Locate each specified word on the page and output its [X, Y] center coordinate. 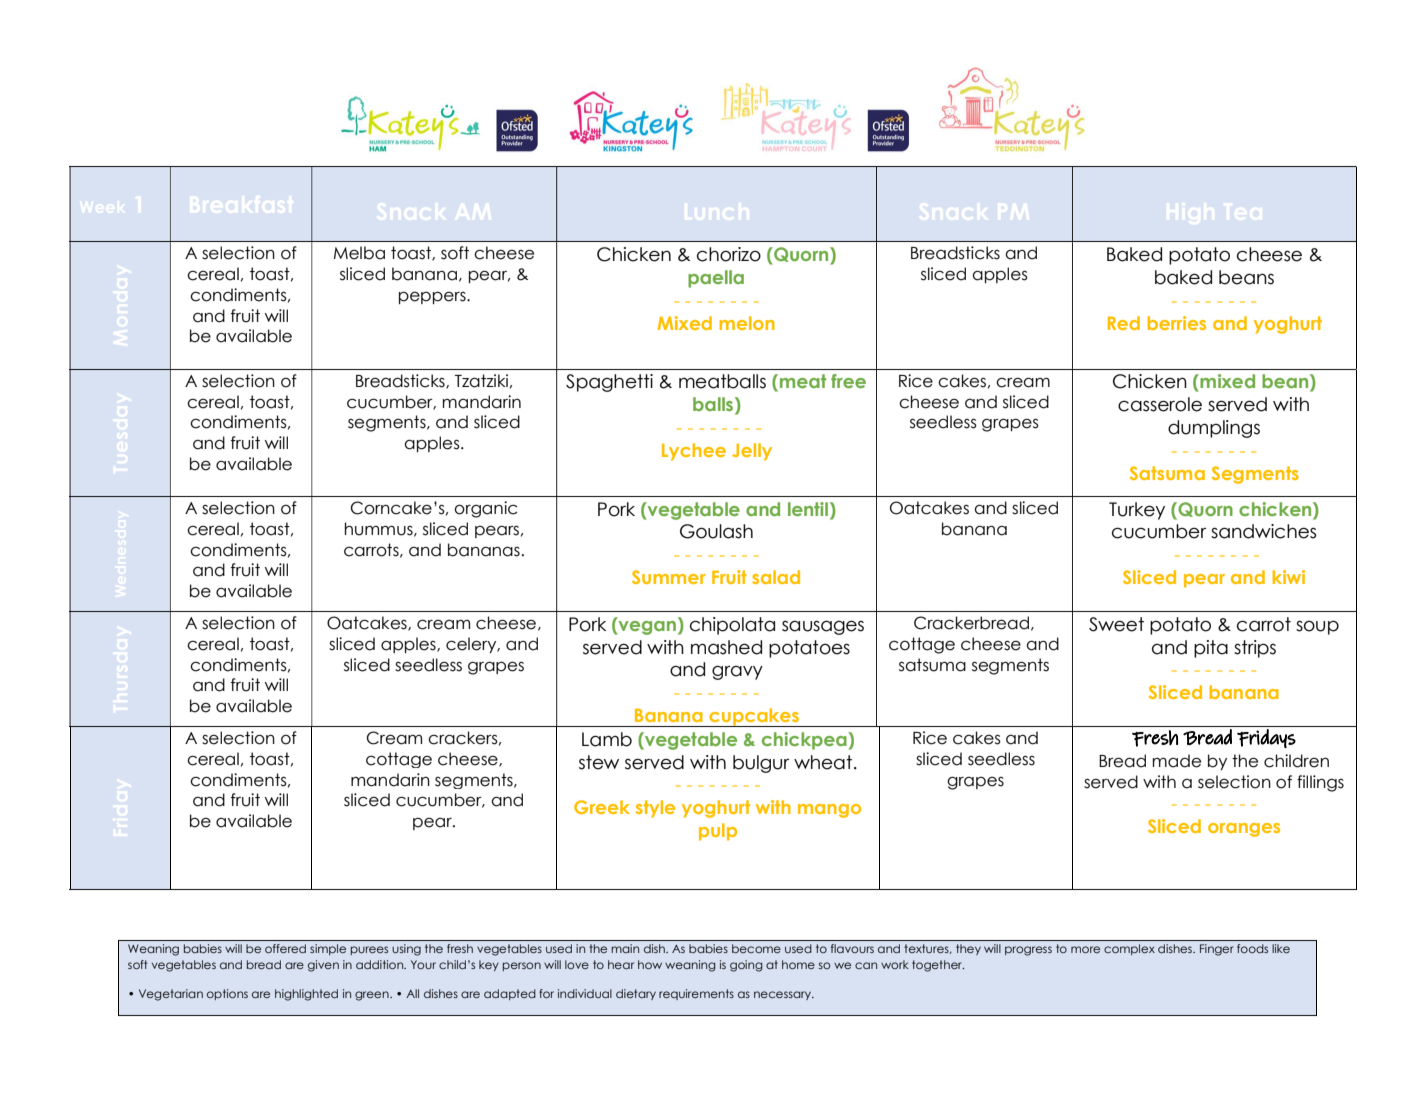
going [746, 966]
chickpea [805, 741]
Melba [359, 253]
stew [599, 762]
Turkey [1137, 511]
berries [1177, 323]
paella [716, 279]
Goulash [716, 531]
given [323, 966]
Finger [1217, 950]
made [1177, 761]
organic [486, 509]
